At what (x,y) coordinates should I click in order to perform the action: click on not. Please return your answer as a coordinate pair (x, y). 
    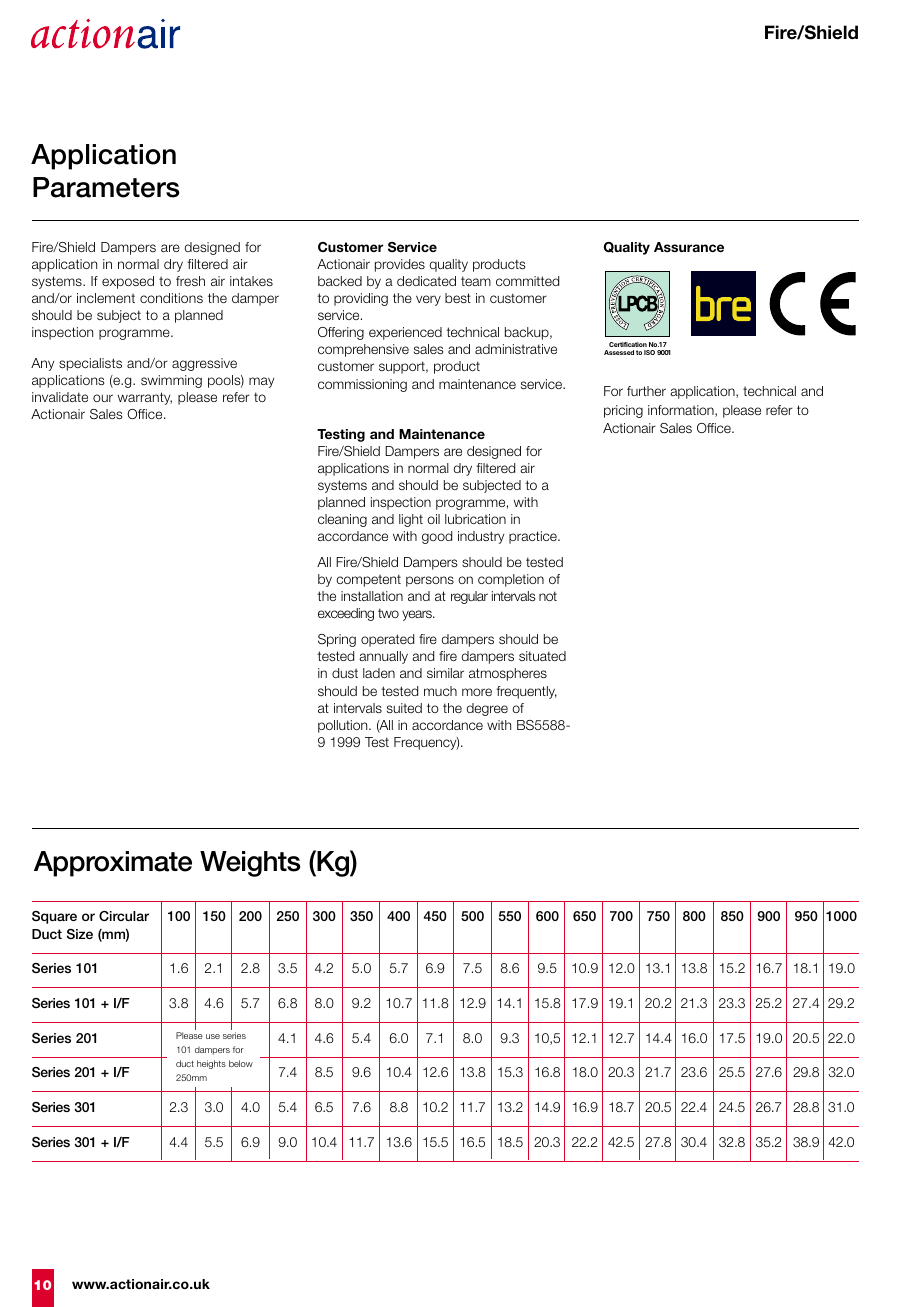
    Looking at the image, I should click on (548, 596).
